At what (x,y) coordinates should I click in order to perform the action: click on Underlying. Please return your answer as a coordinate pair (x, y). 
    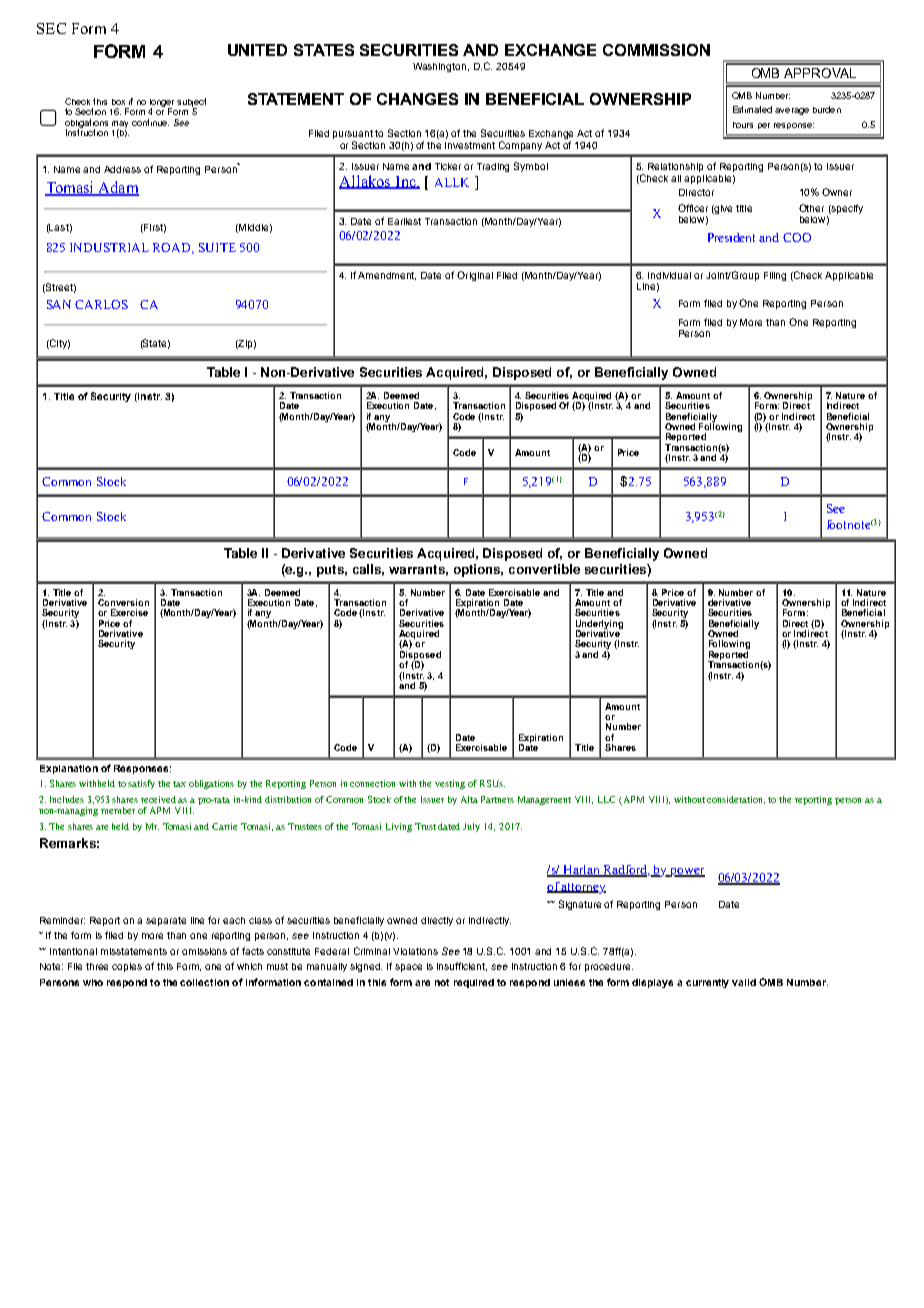
    Looking at the image, I should click on (599, 625).
